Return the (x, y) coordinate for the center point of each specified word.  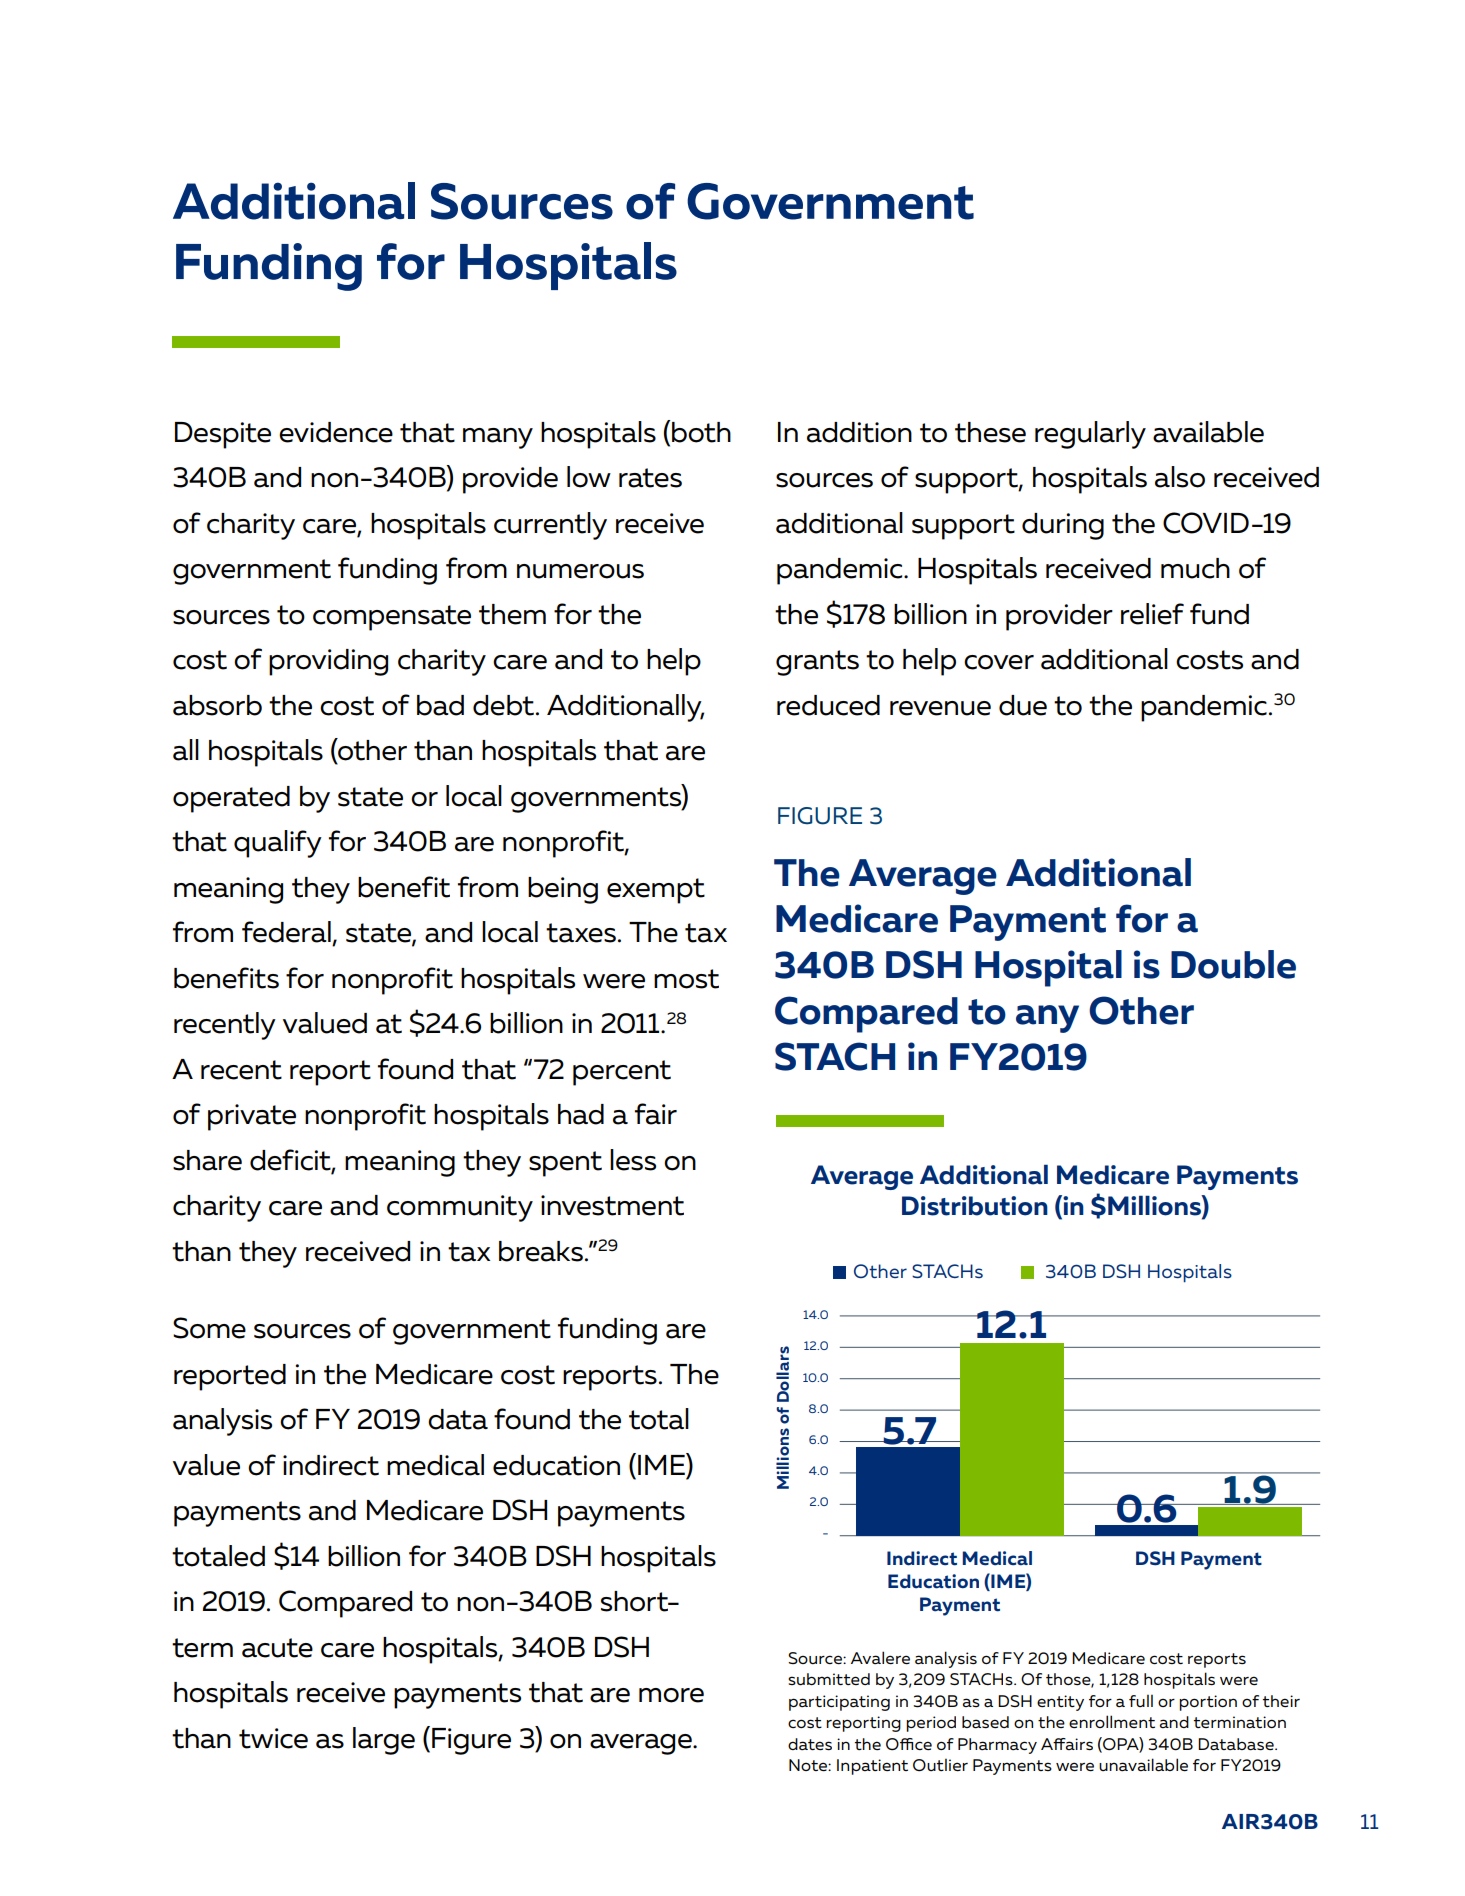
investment (612, 1205)
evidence (336, 432)
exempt (656, 891)
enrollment (1112, 1721)
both (701, 432)
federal (286, 932)
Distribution (975, 1206)
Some (209, 1328)
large (384, 1741)
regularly (1090, 435)
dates (810, 1744)
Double (1233, 964)
